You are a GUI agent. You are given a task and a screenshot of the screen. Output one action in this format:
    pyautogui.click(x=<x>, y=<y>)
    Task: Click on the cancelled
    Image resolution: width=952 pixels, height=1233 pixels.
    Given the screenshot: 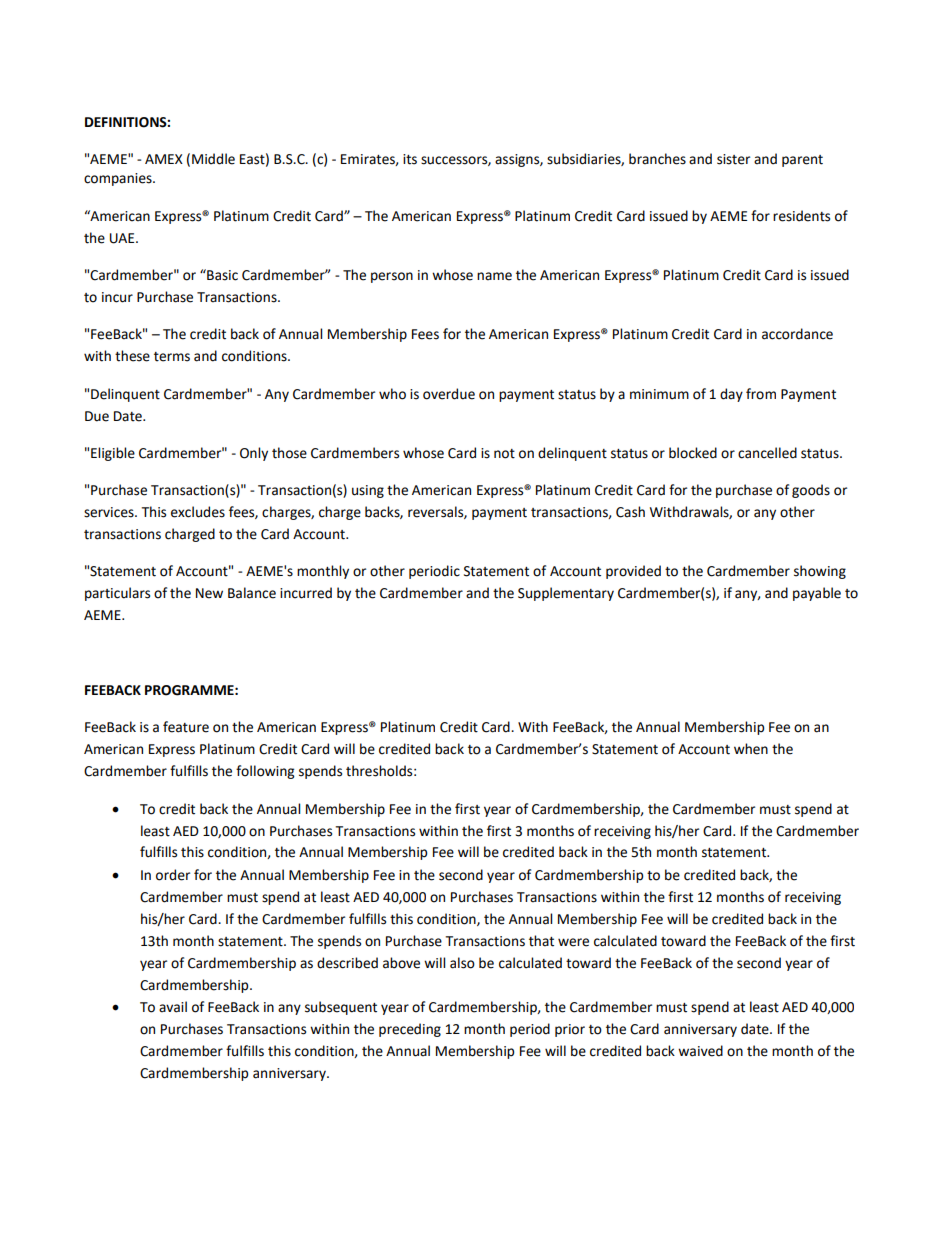 What is the action you would take?
    pyautogui.click(x=767, y=453)
